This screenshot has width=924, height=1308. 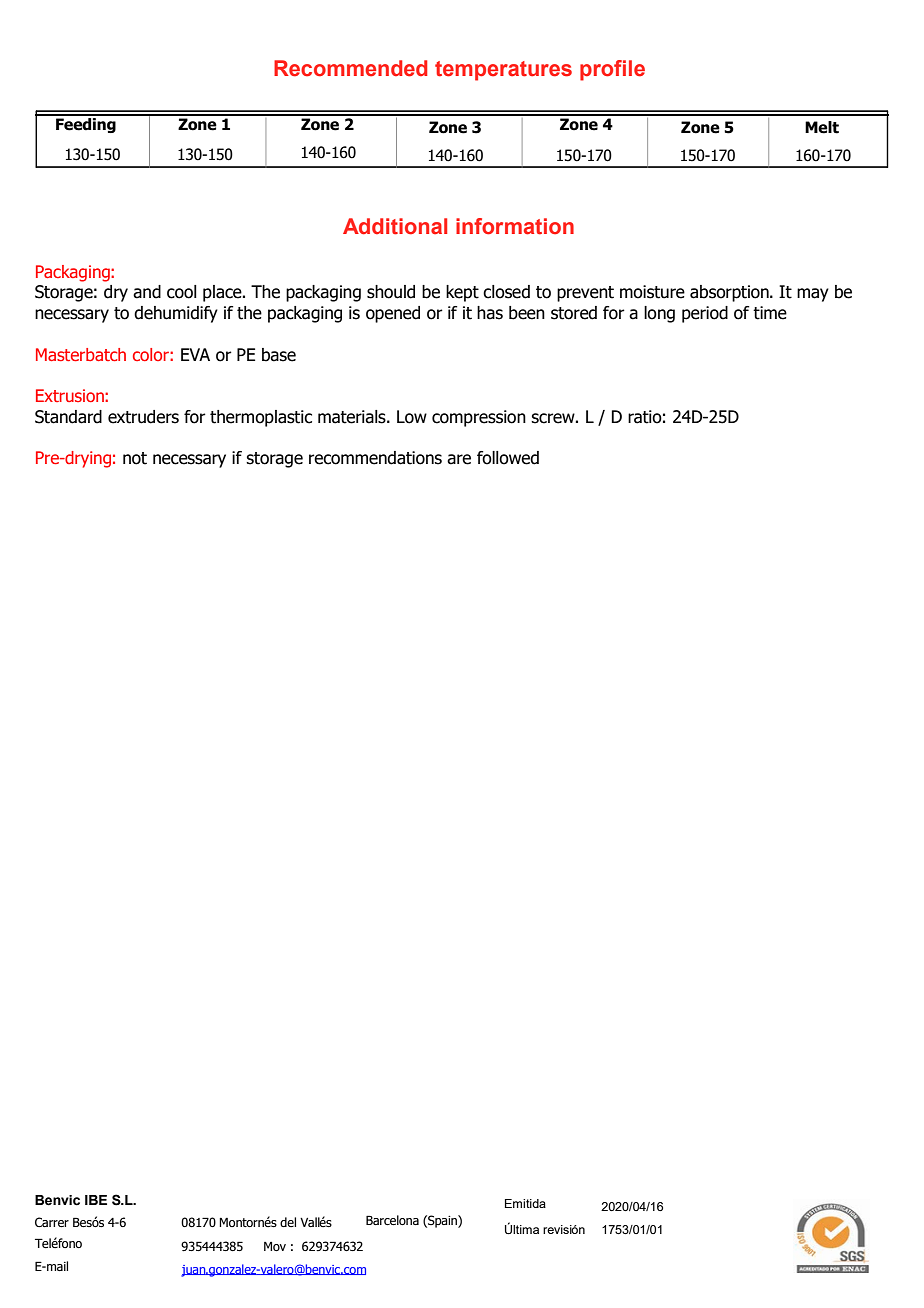 What do you see at coordinates (459, 459) in the screenshot?
I see `are` at bounding box center [459, 459].
